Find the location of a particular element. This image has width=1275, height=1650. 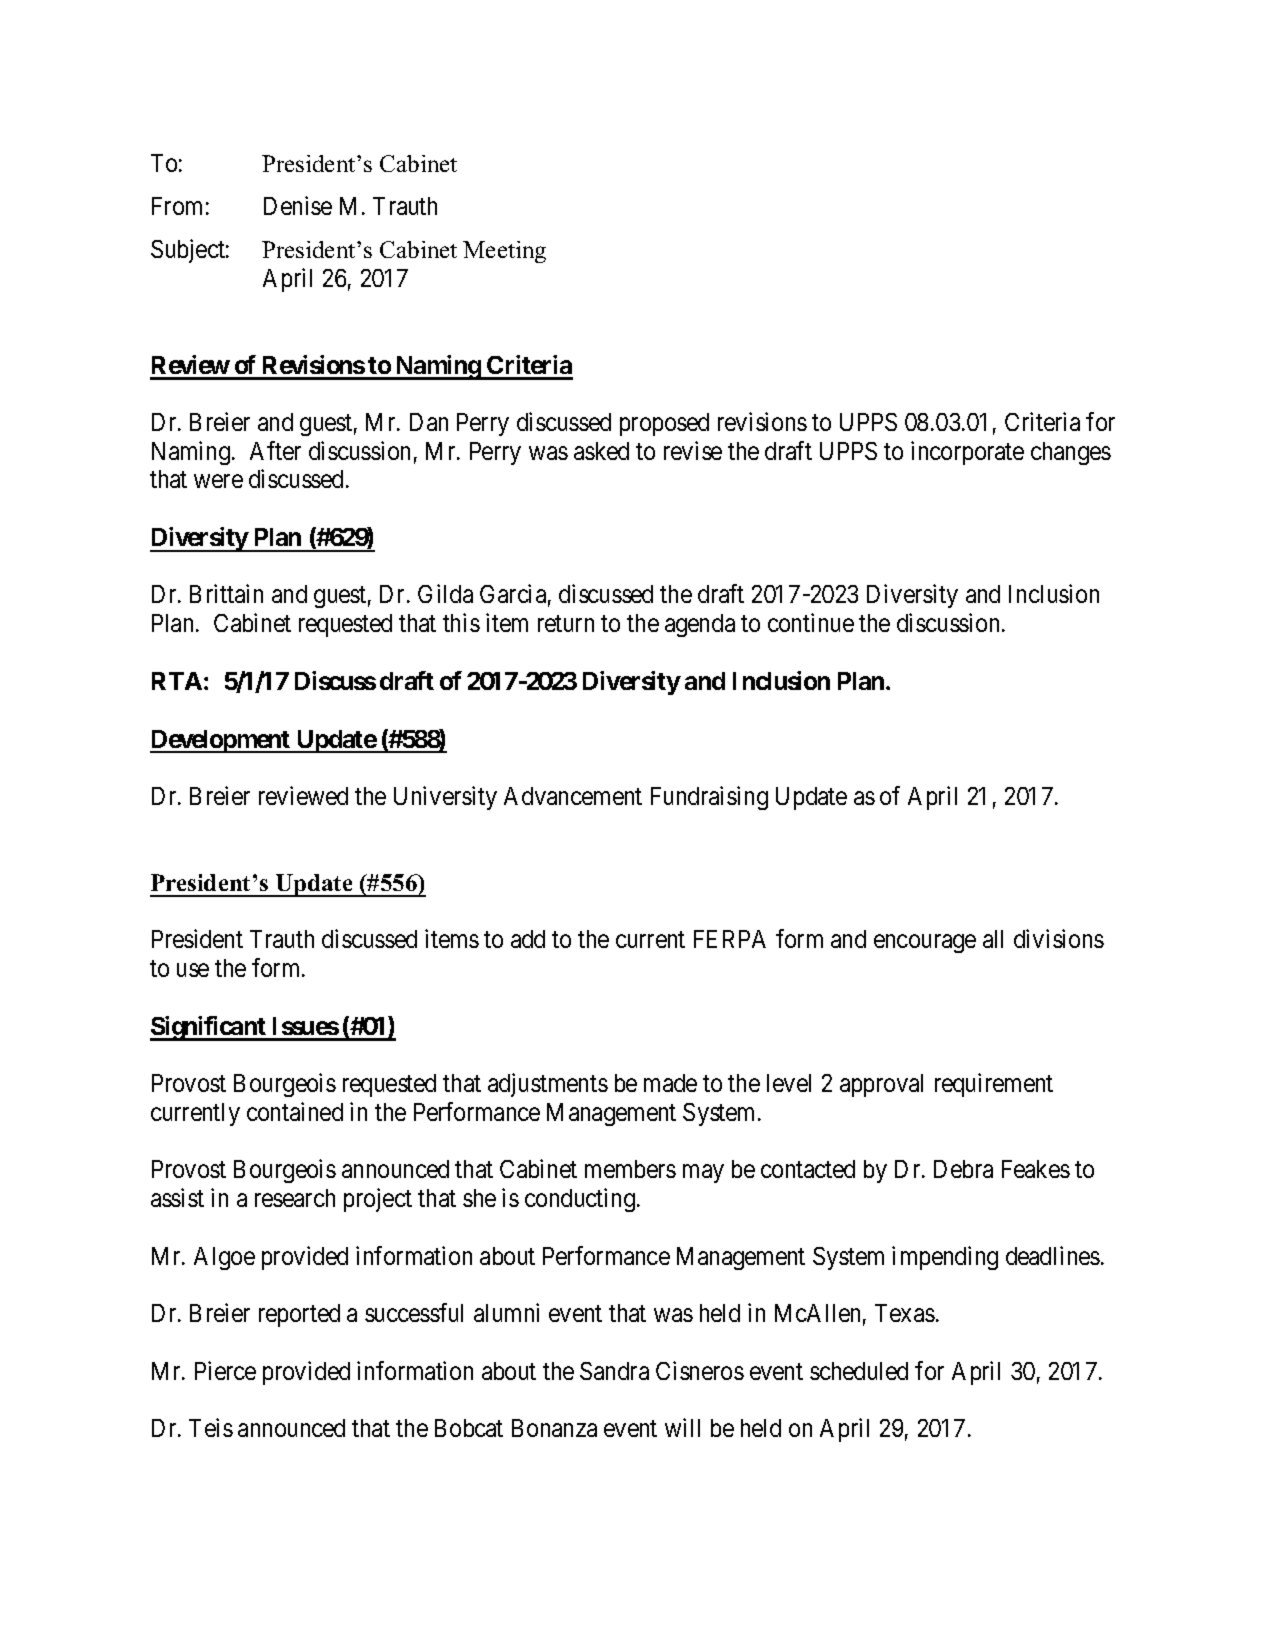

Meeting is located at coordinates (504, 252).
